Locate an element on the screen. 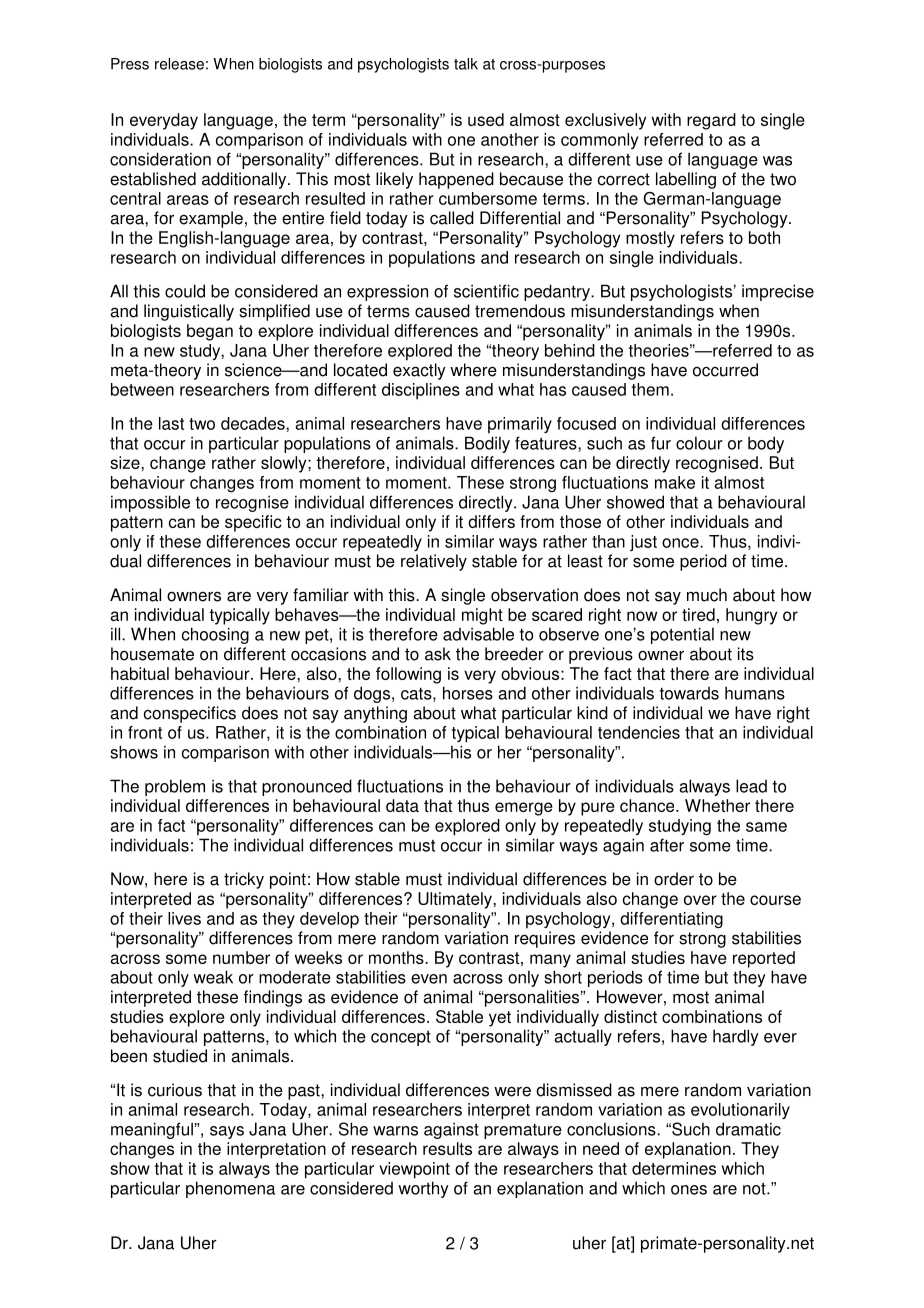  advisable is located at coordinates (478, 634).
